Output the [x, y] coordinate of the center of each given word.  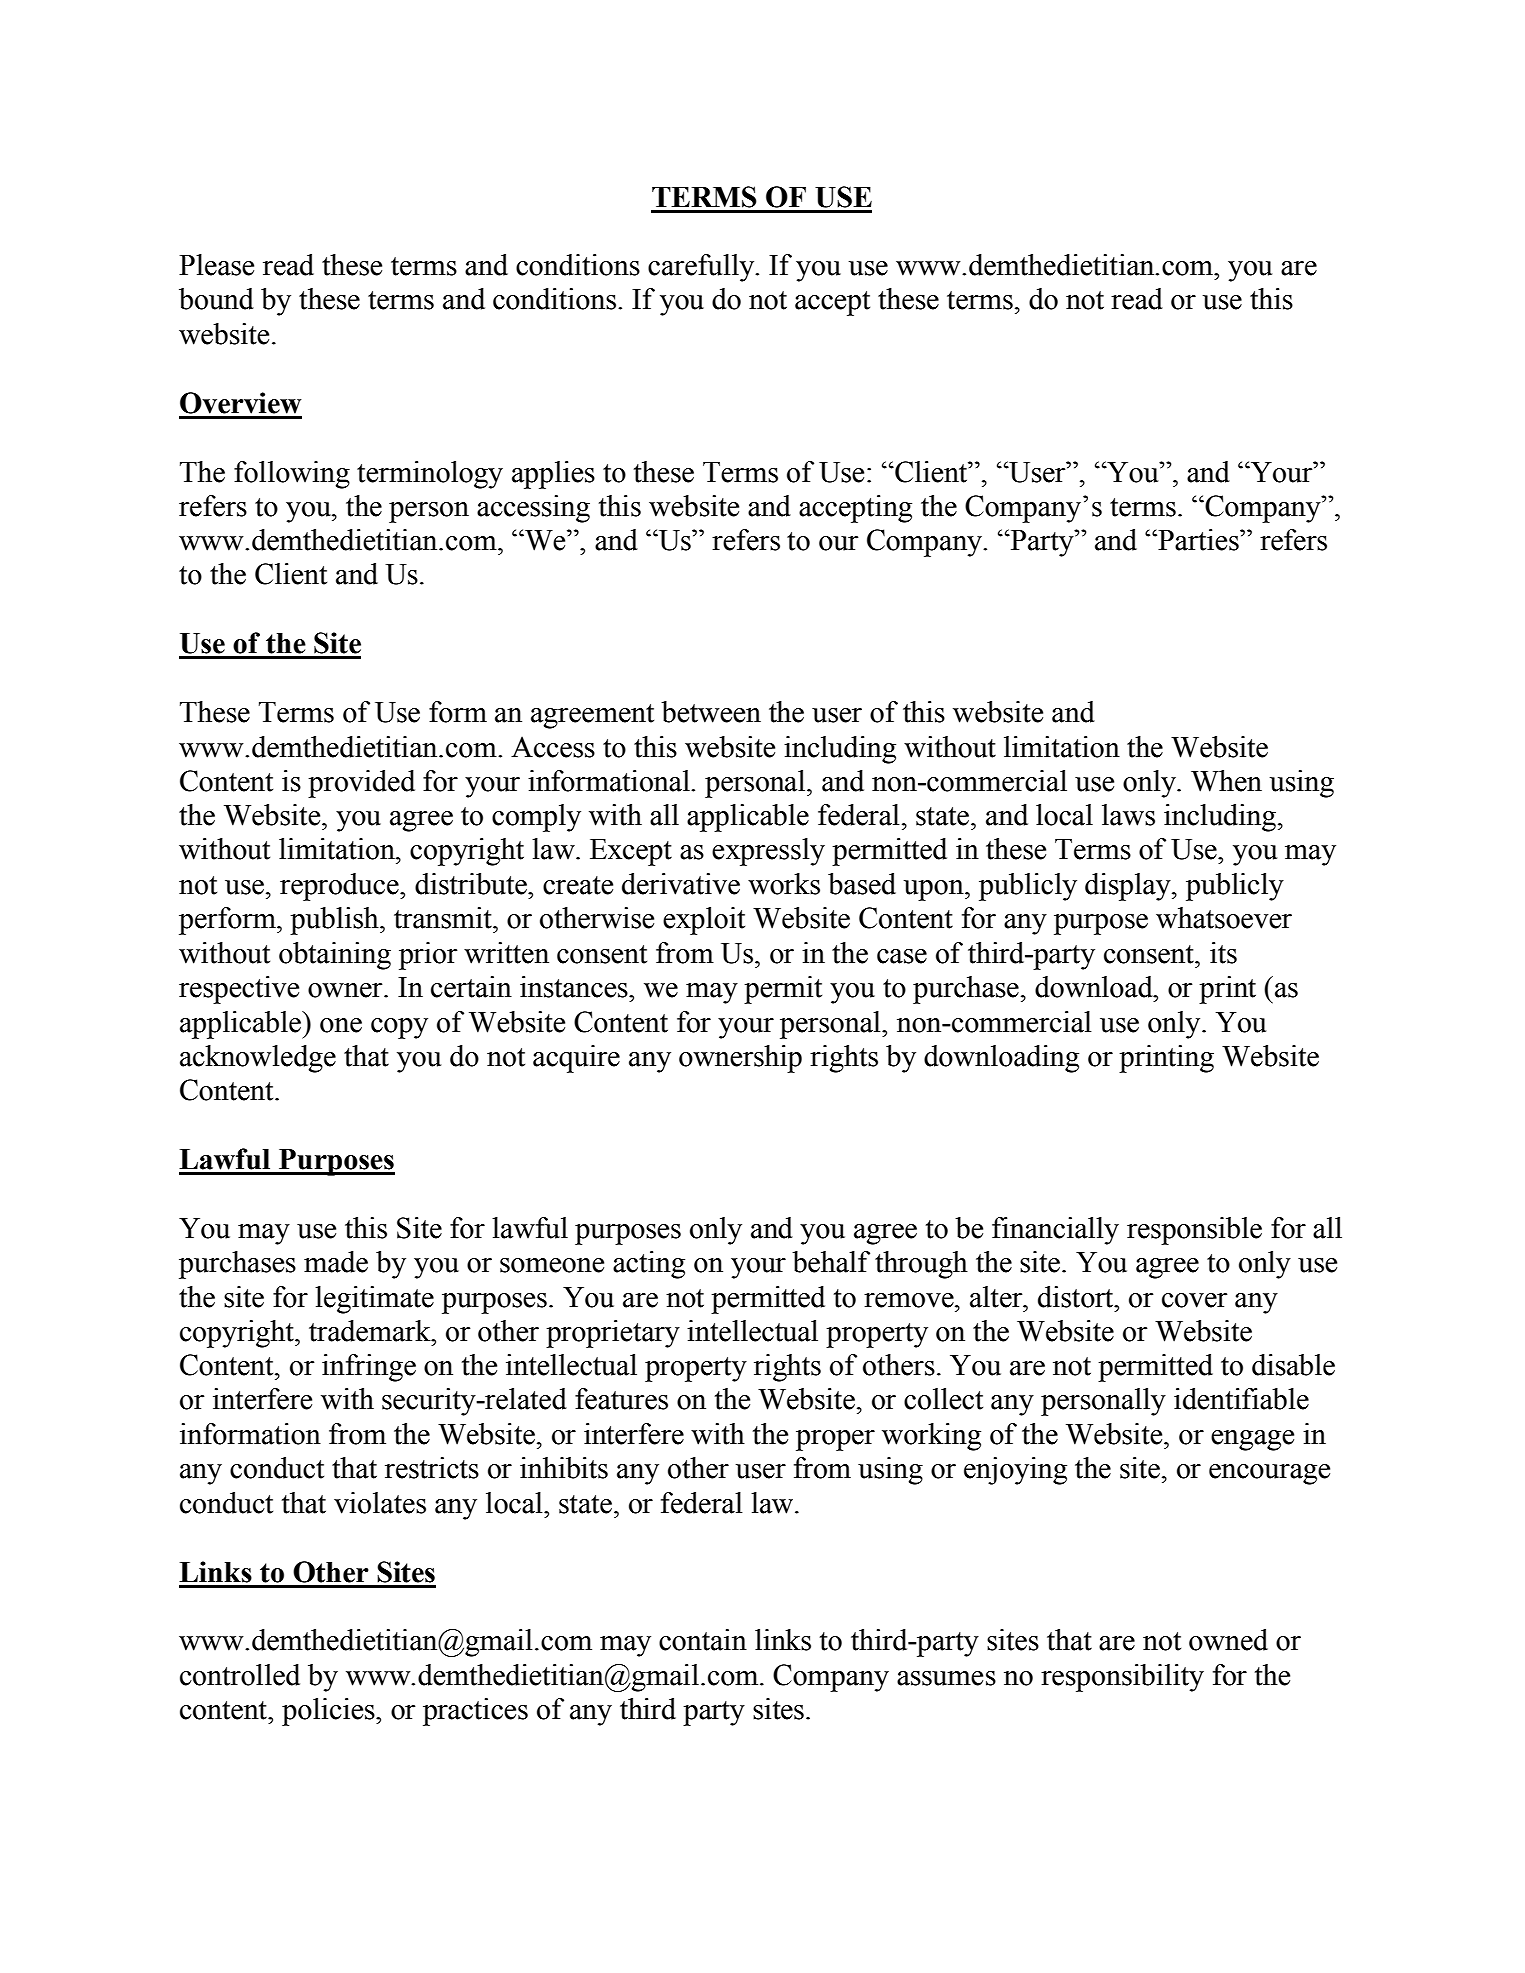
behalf [831, 1262]
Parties [1198, 540]
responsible [1194, 1231]
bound [216, 299]
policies [329, 1712]
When [1226, 781]
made [336, 1262]
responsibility [1122, 1678]
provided [361, 784]
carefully [702, 268]
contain [703, 1640]
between [711, 712]
